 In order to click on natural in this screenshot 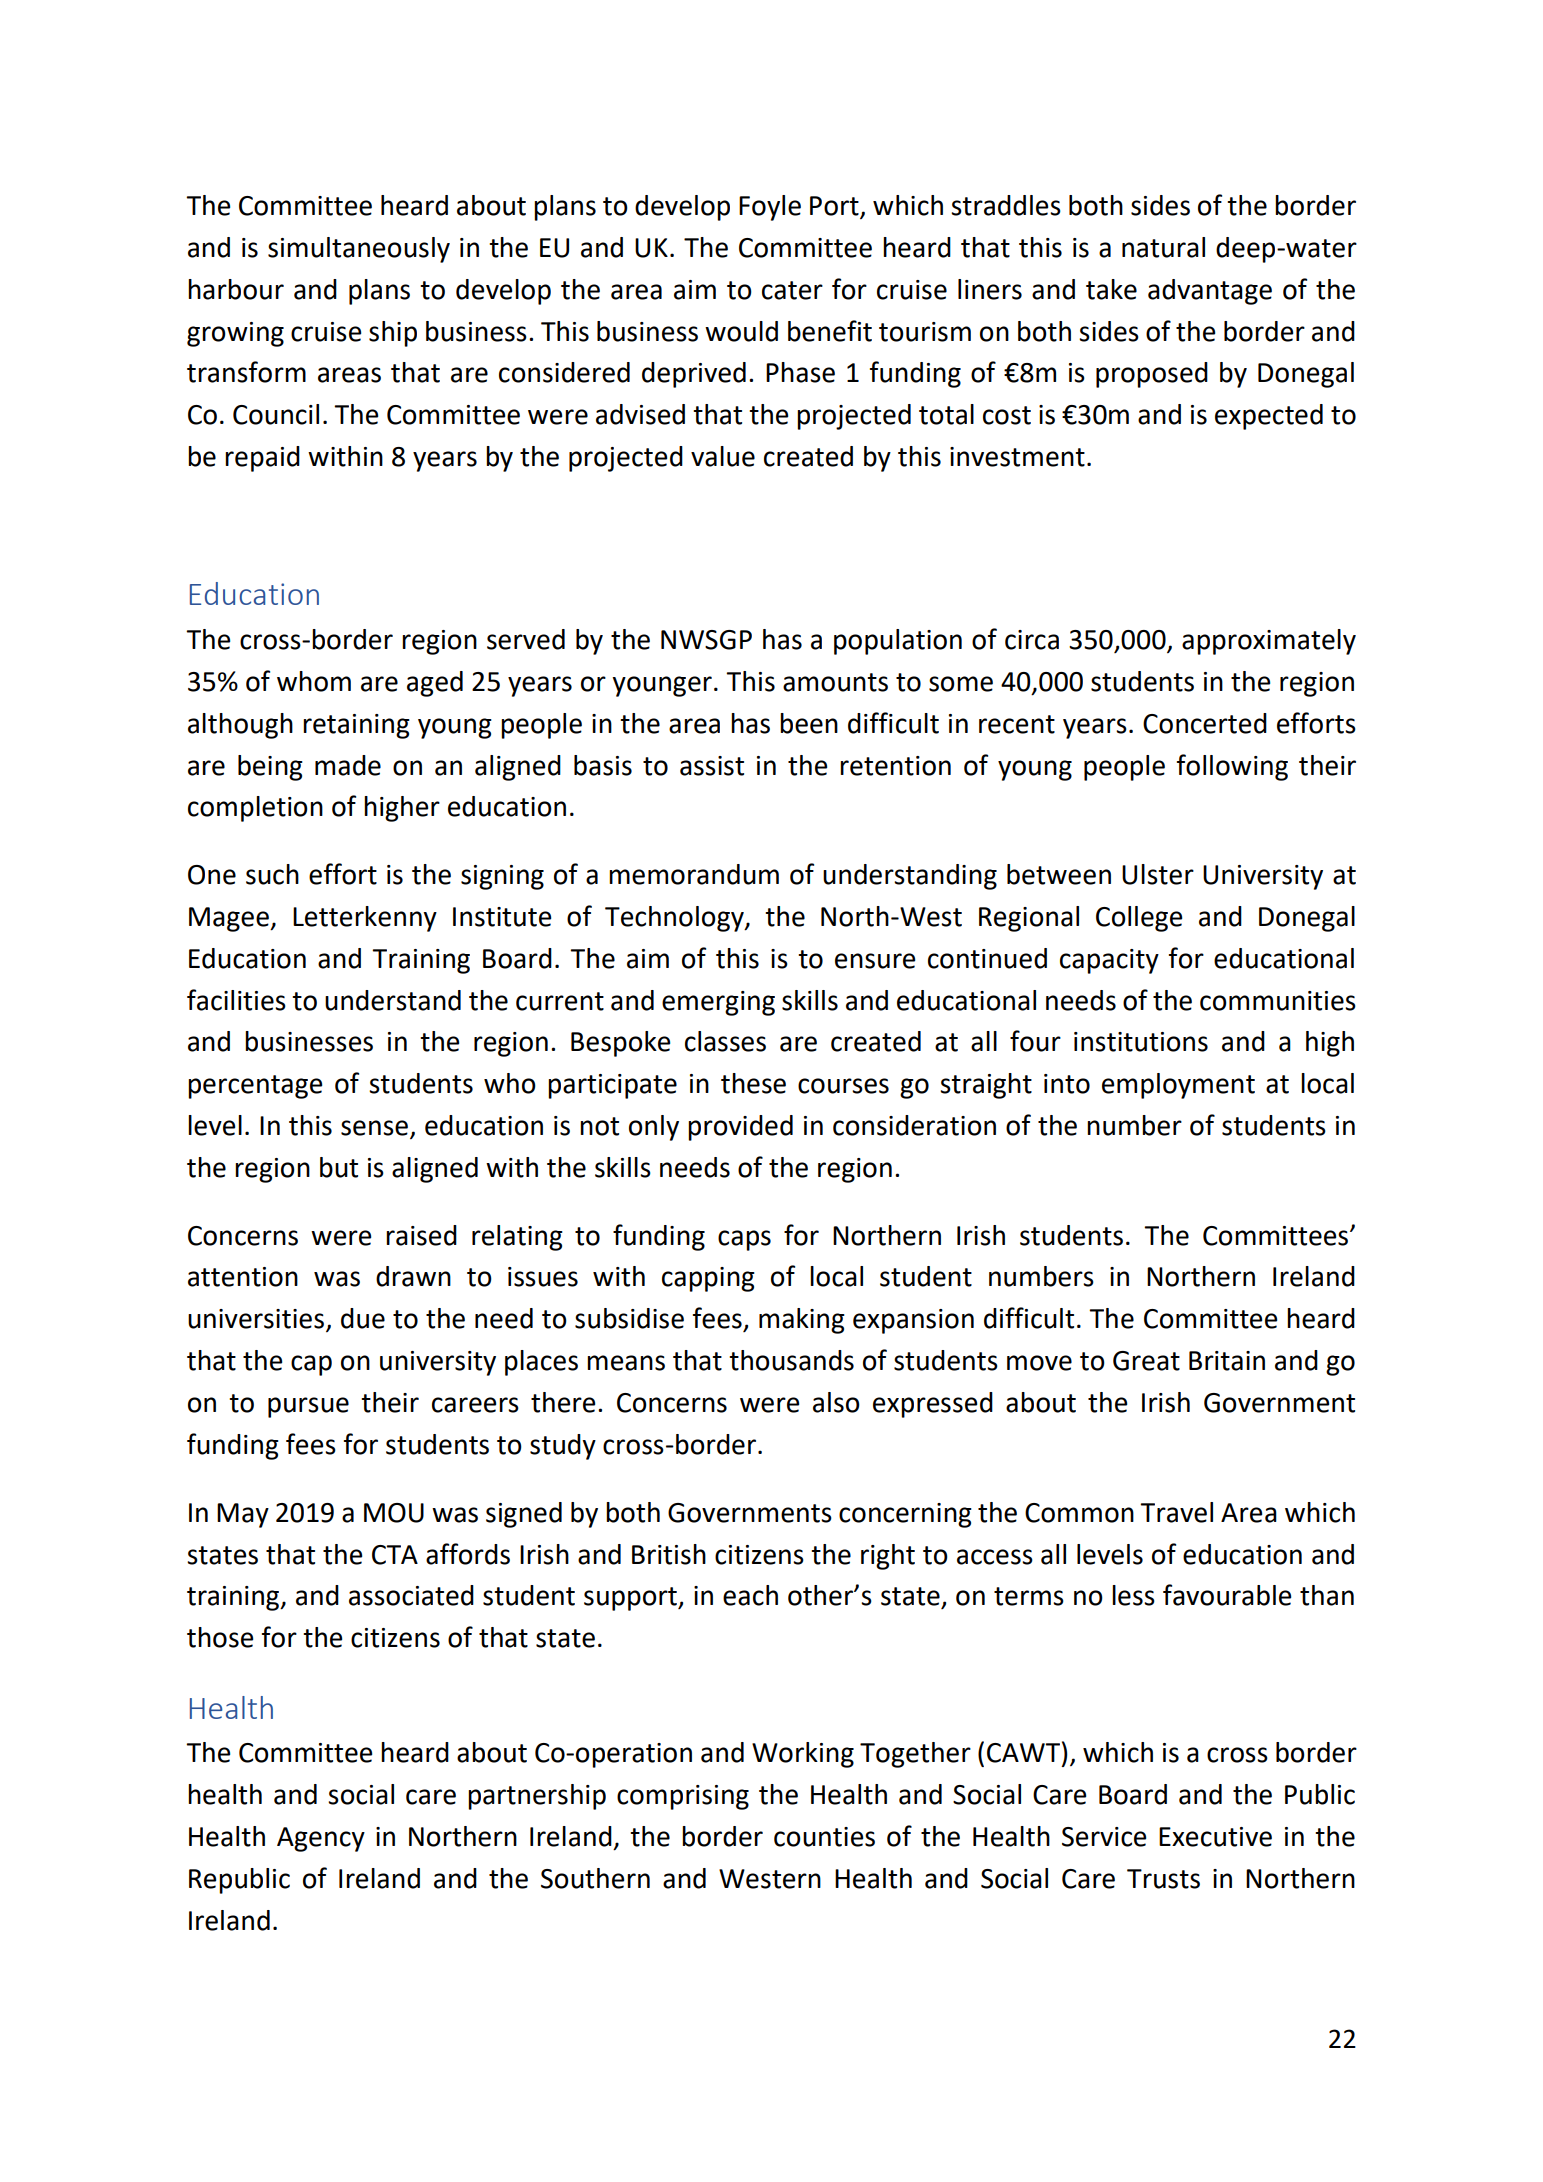, I will do `click(1163, 247)`.
